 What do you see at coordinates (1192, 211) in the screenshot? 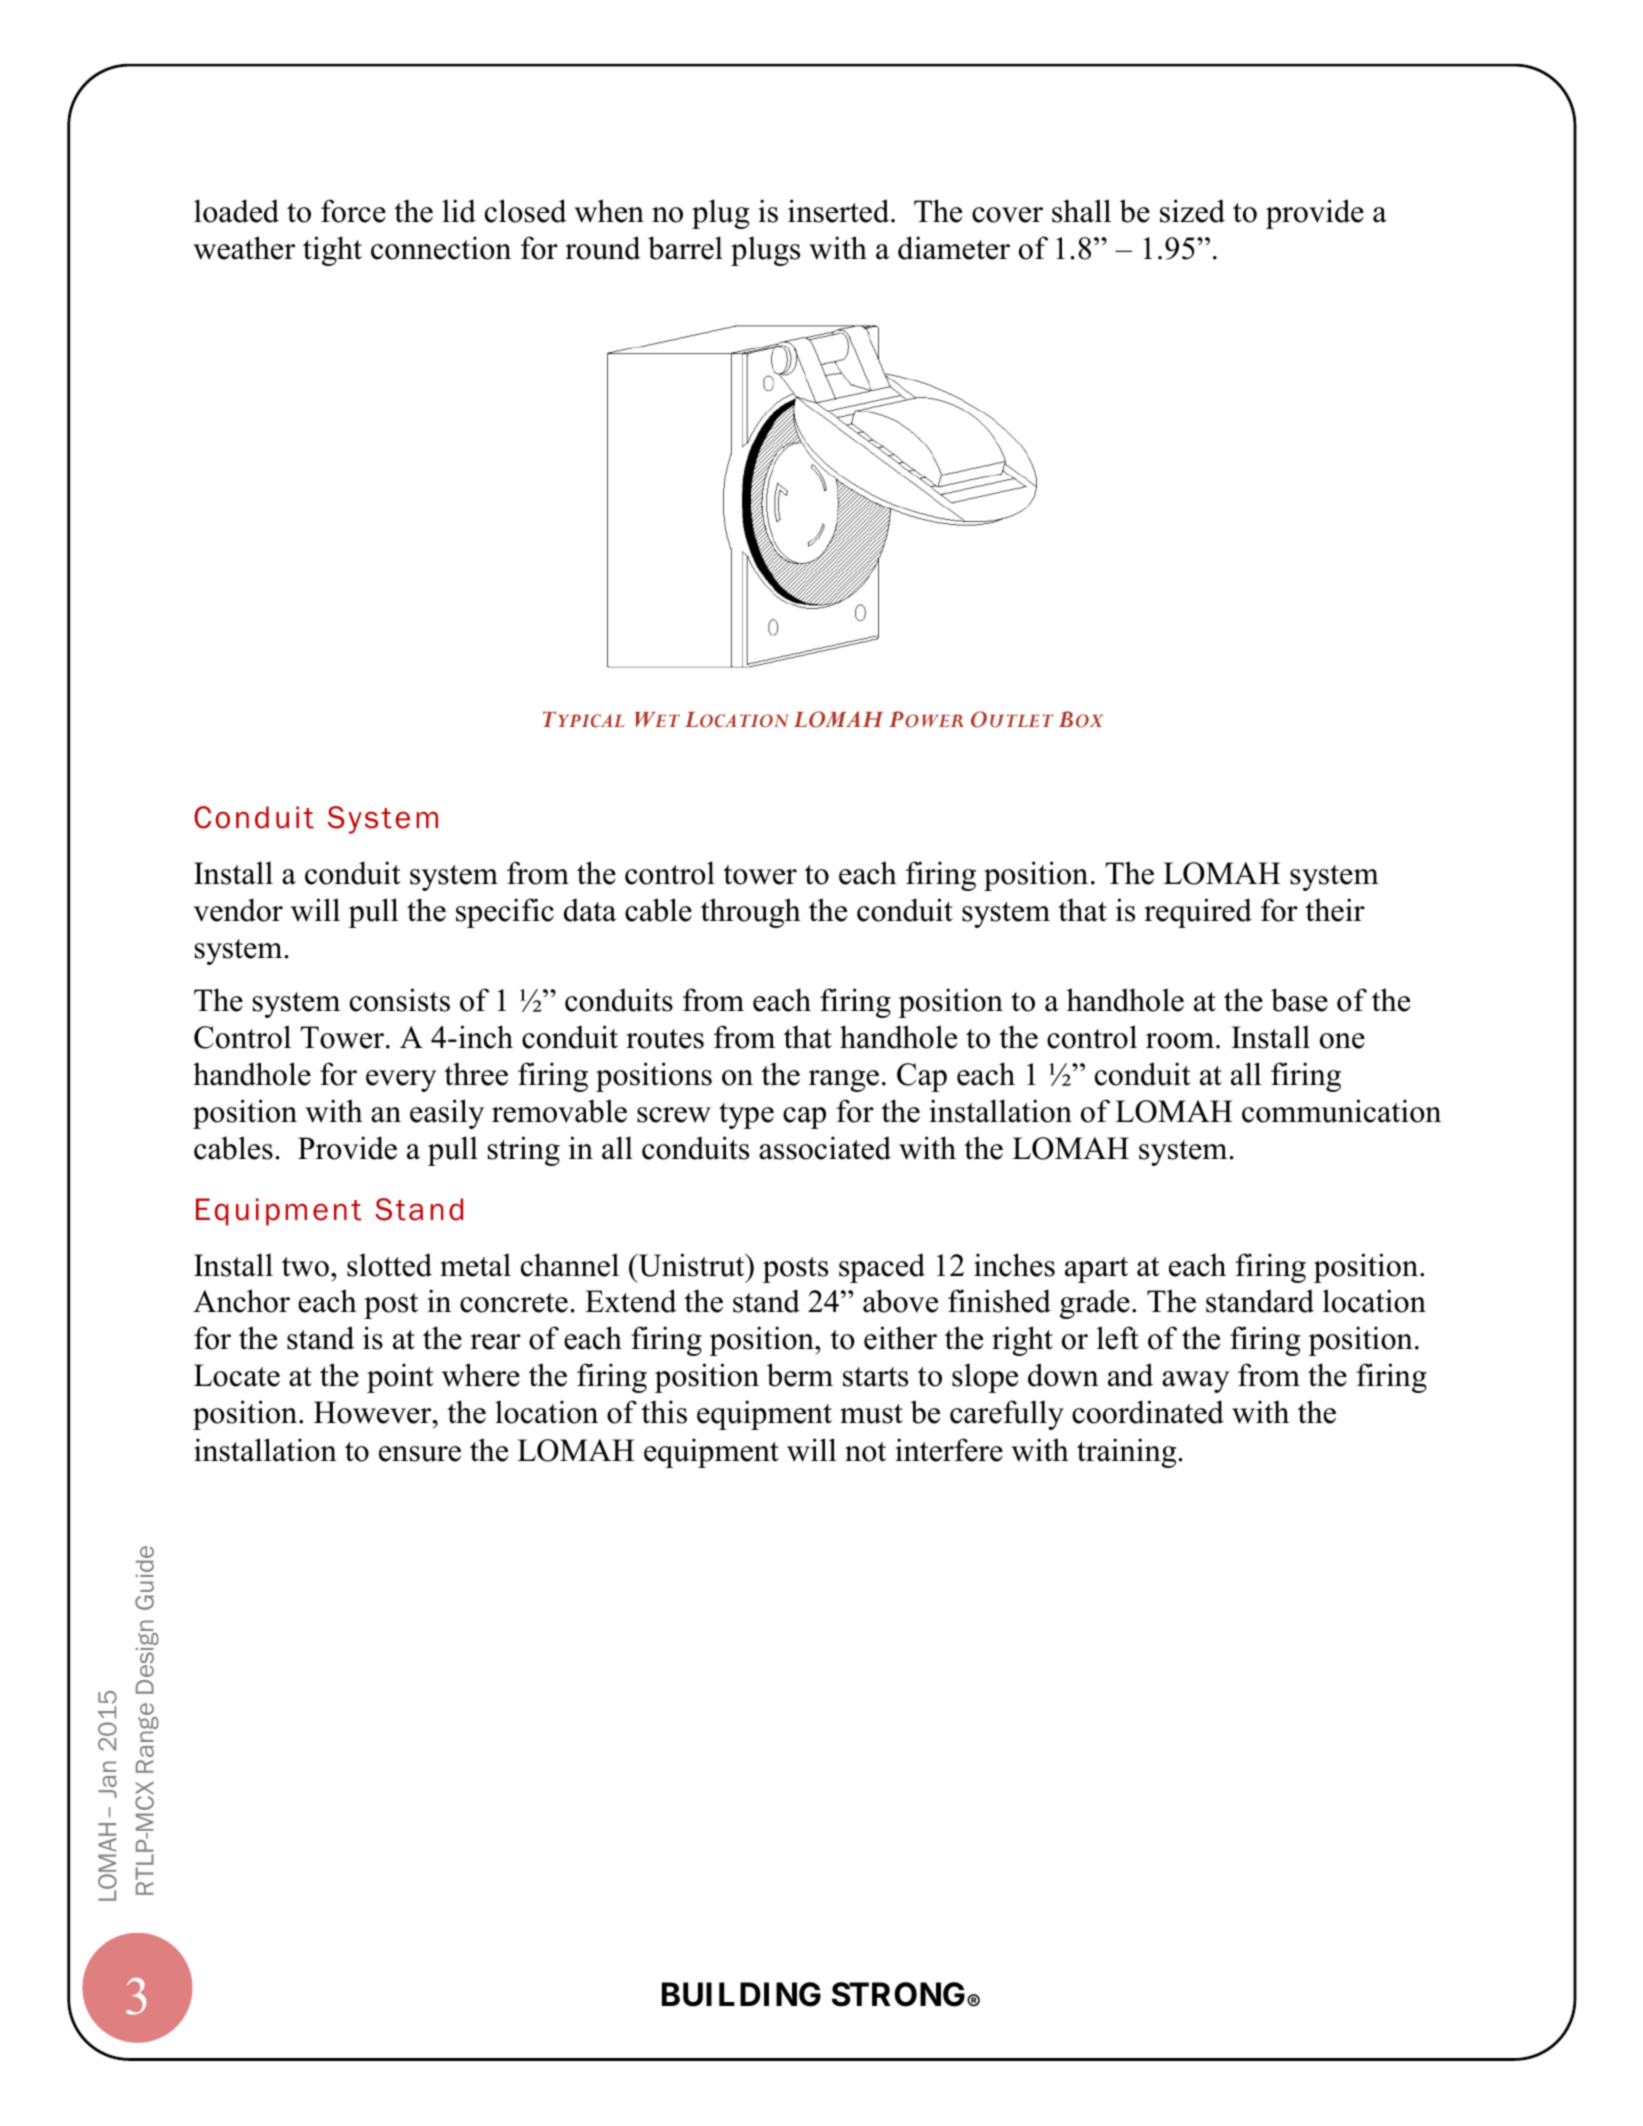
I see `sized` at bounding box center [1192, 211].
